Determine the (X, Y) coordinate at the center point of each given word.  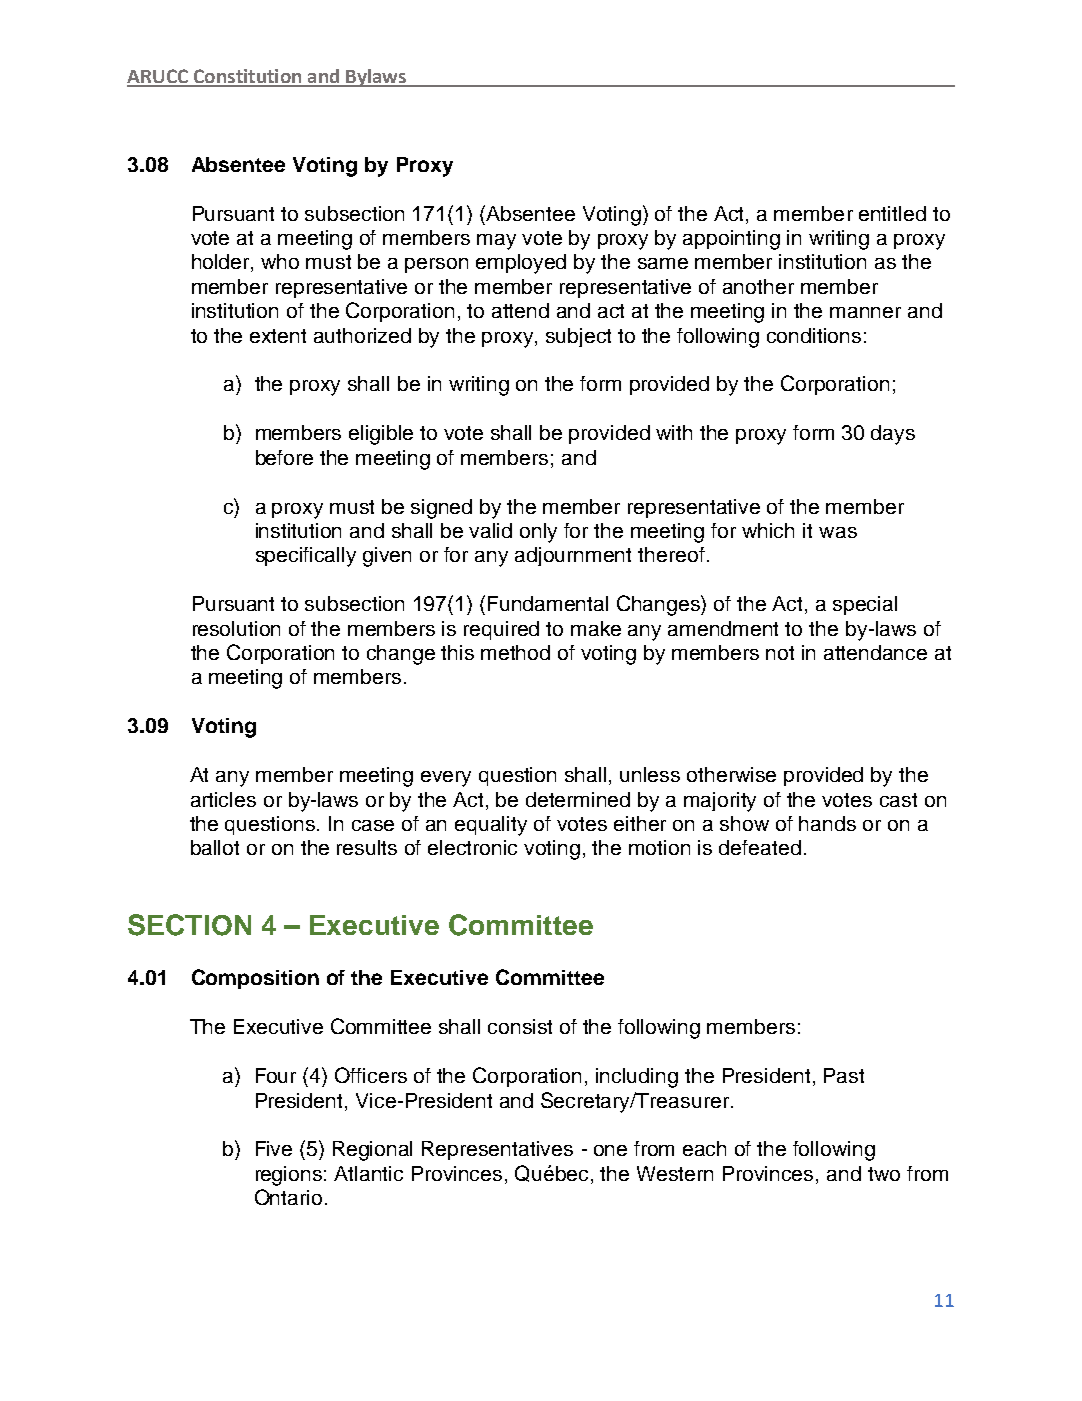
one (610, 1150)
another (758, 286)
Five (274, 1148)
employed (521, 264)
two (884, 1174)
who (280, 261)
